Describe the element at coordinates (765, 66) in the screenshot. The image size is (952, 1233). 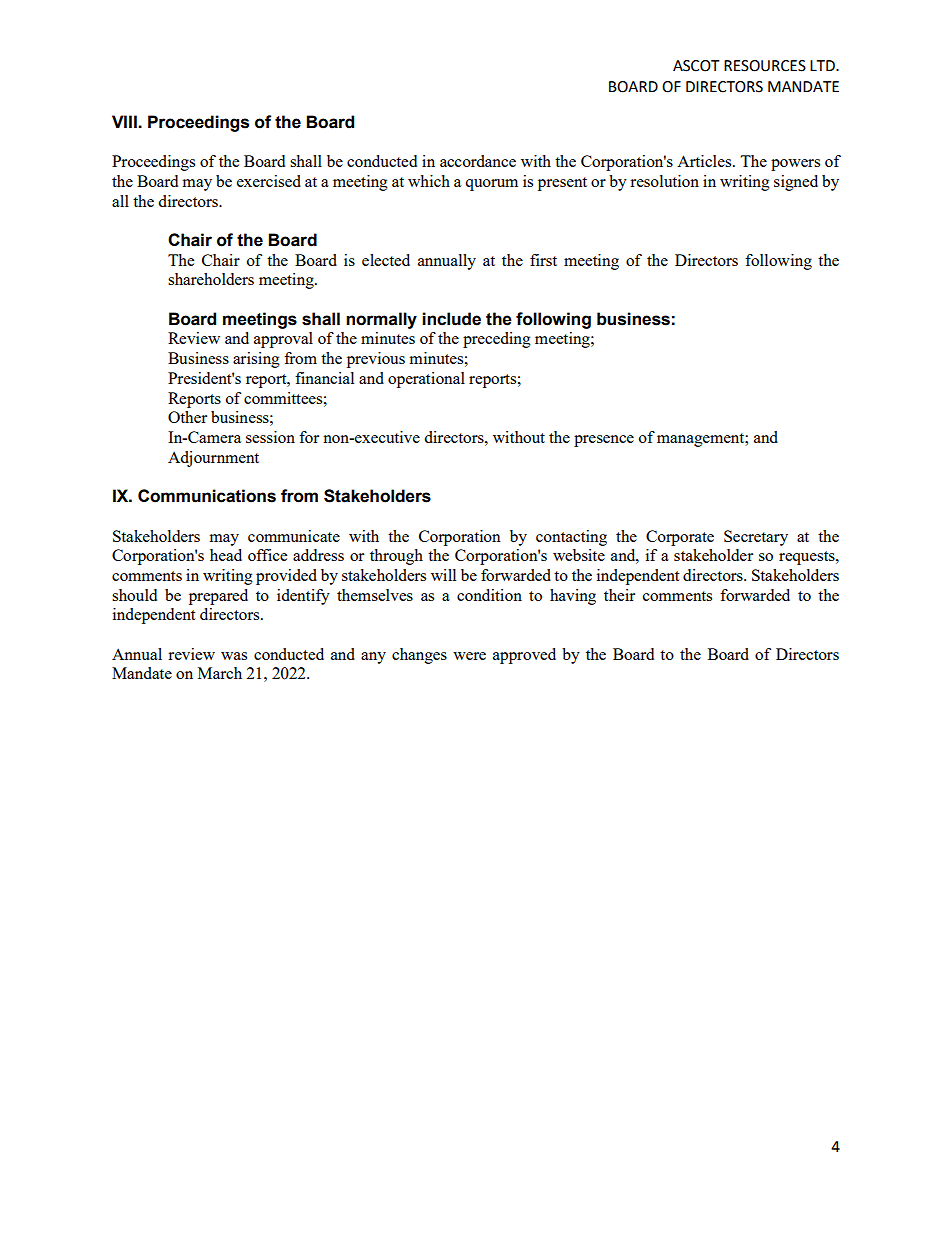
I see `RESOURCES` at that location.
